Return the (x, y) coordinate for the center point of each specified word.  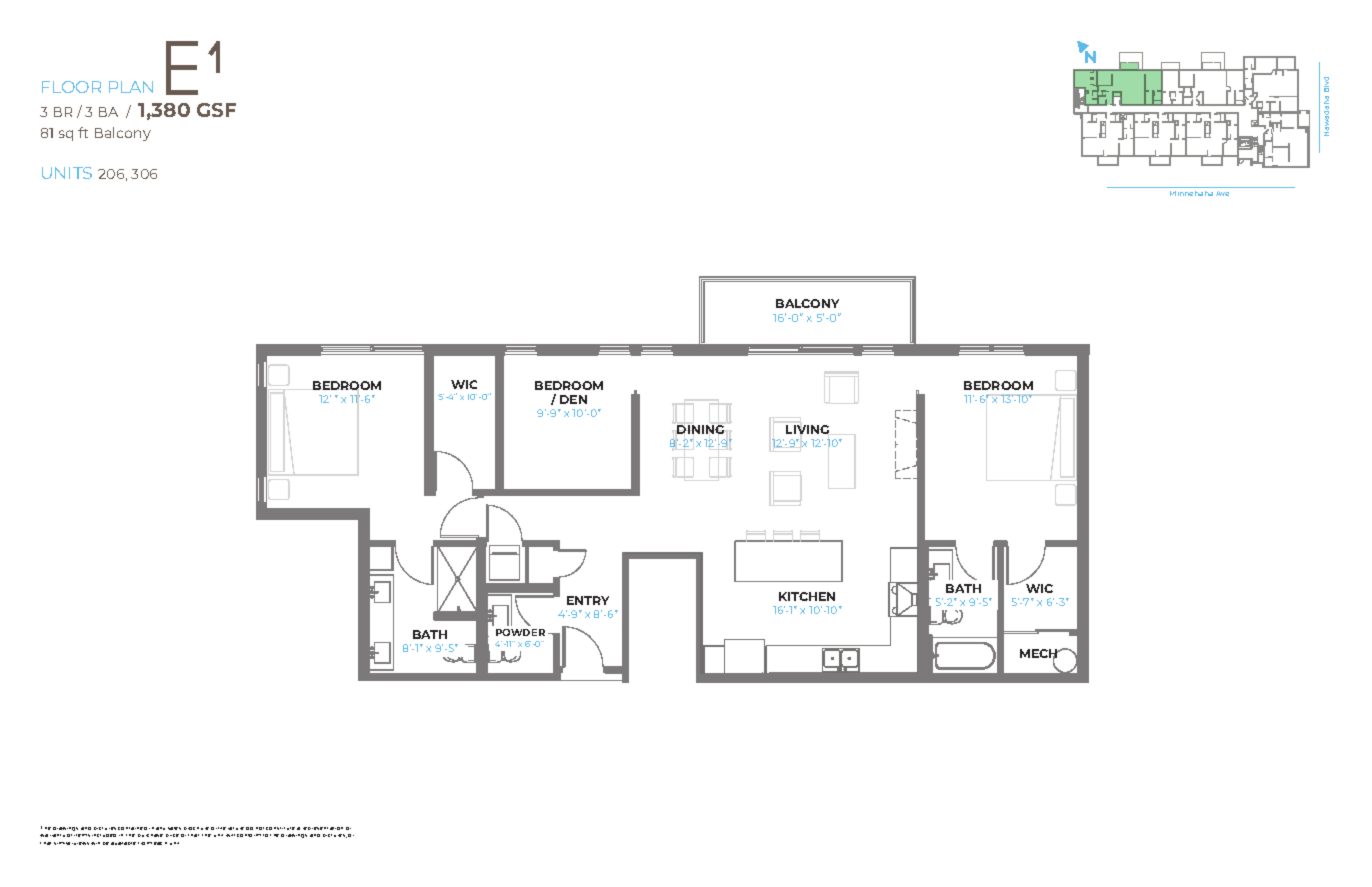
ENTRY (588, 600)
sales (174, 828)
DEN (573, 399)
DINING (700, 429)
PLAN (131, 87)
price (172, 835)
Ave (1222, 193)
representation (323, 828)
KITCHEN (807, 596)
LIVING (807, 429)
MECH (1040, 655)
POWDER (520, 632)
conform (249, 835)
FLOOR (71, 87)
